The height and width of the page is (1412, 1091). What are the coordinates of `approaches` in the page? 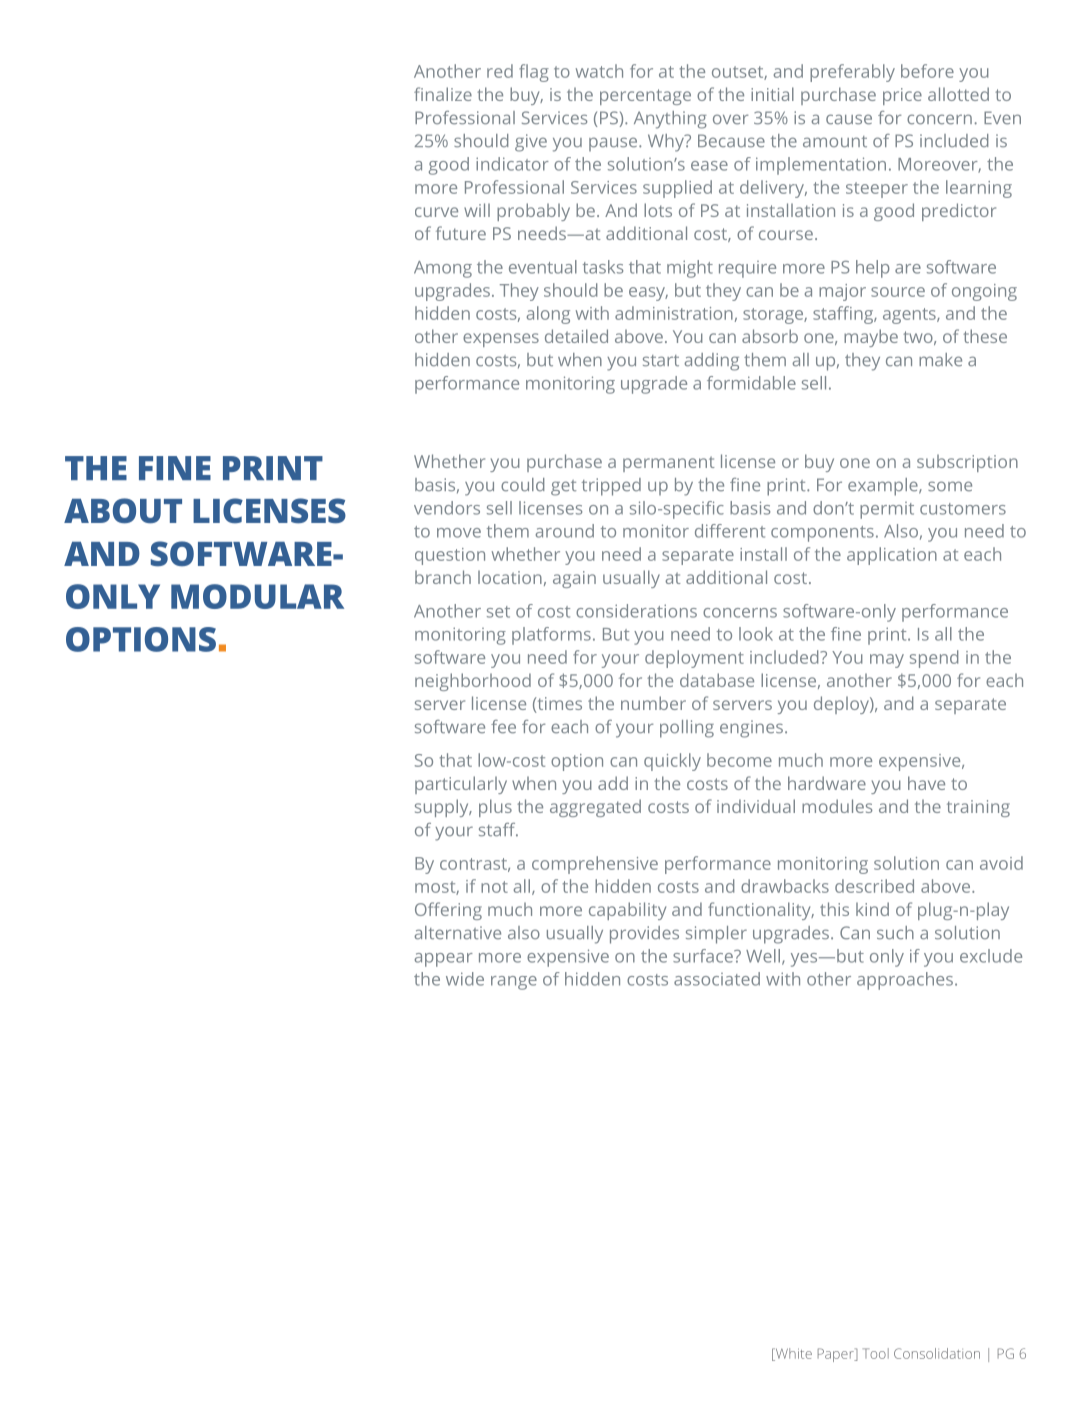 It's located at (906, 981).
